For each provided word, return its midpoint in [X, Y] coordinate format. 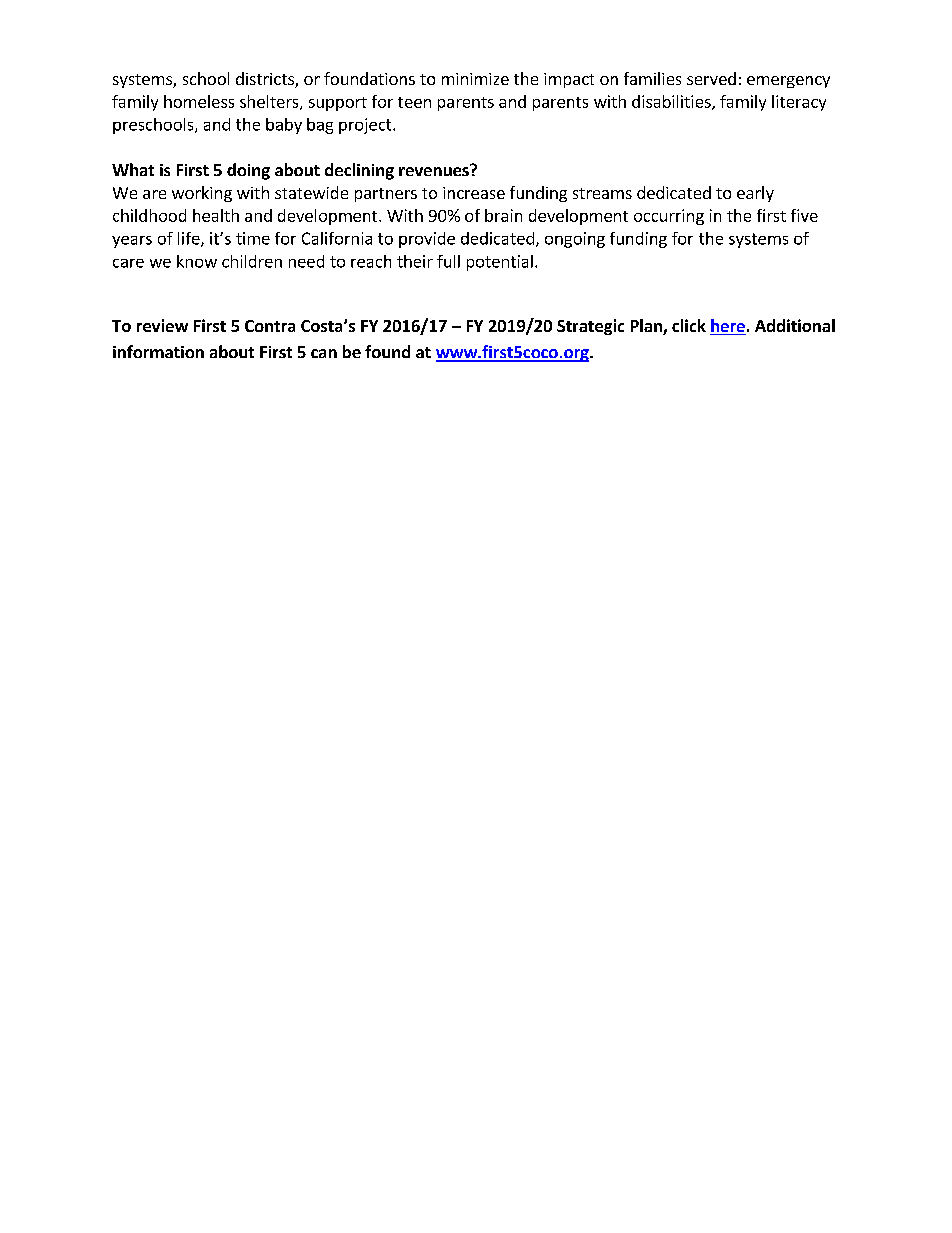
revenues [435, 170]
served [711, 78]
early [755, 194]
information [158, 351]
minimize [475, 79]
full [448, 261]
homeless [199, 101]
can [324, 353]
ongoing [575, 240]
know [197, 261]
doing [248, 171]
